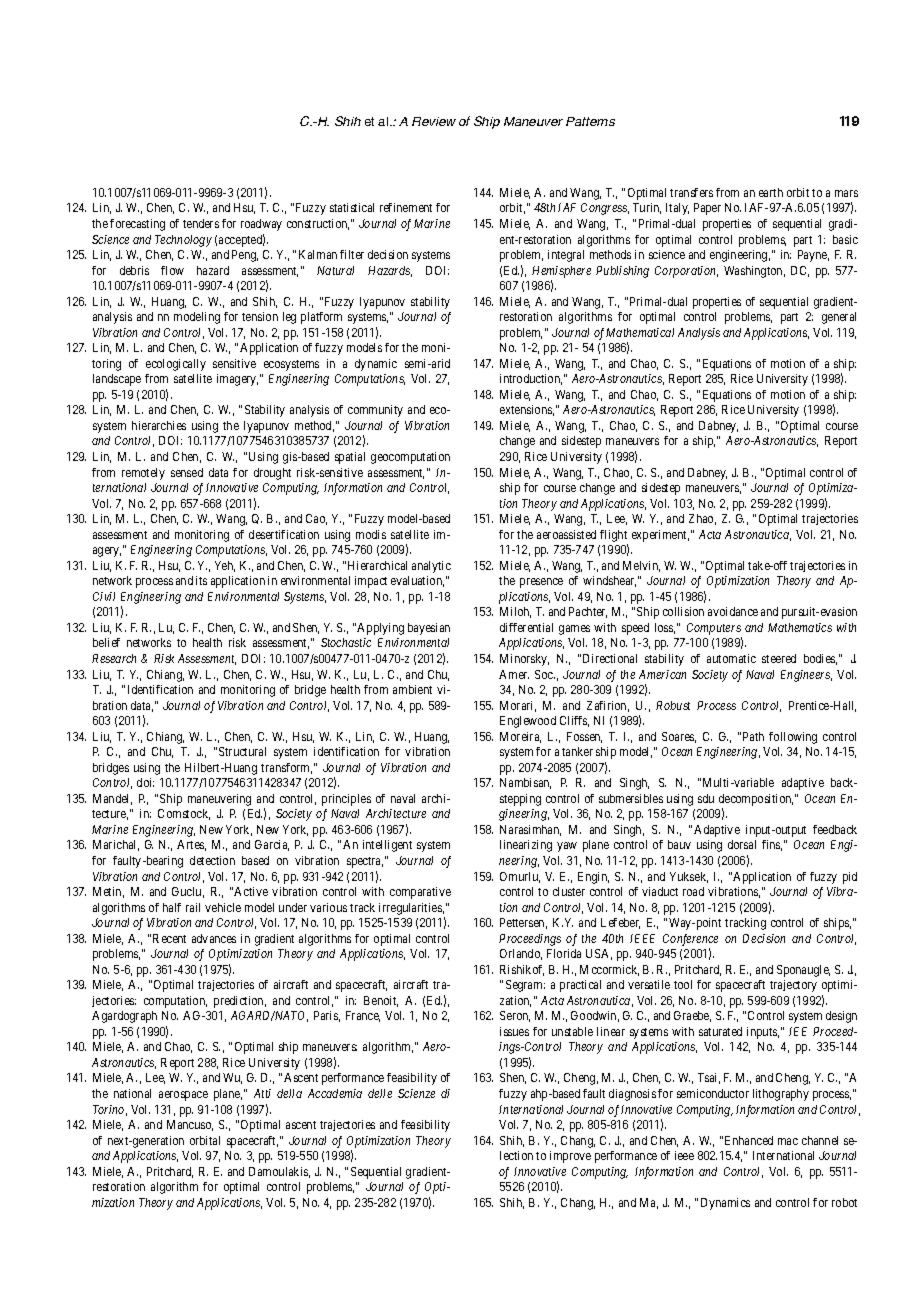 This screenshot has height=1308, width=924. I want to click on Moreira, so click(520, 737).
